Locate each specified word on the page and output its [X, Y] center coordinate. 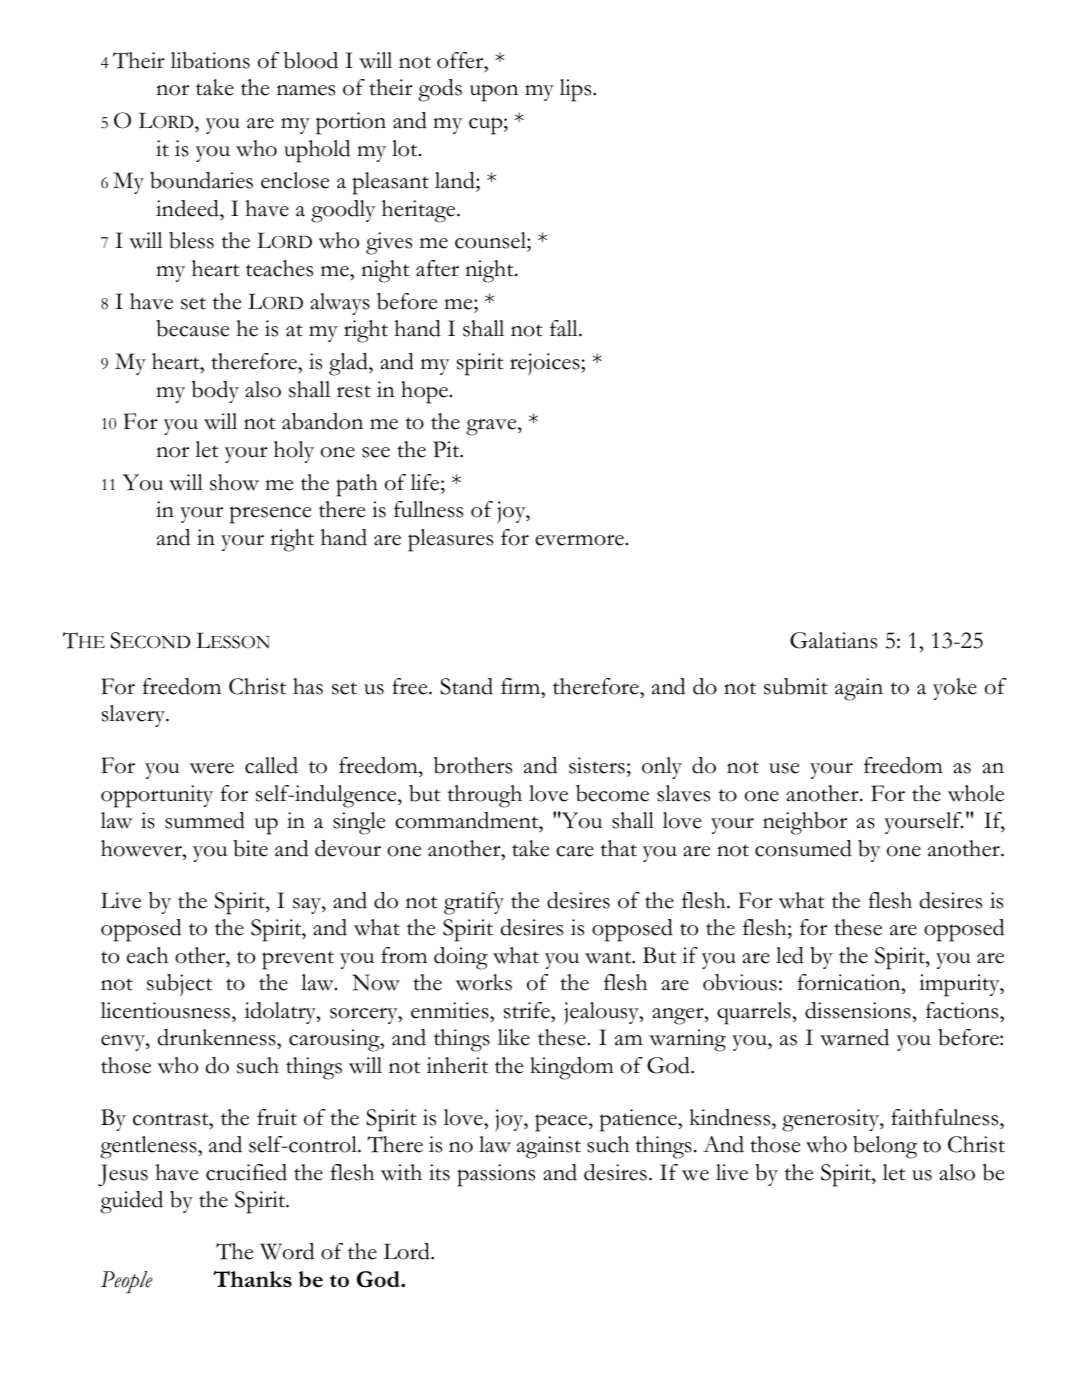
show [234, 482]
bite [250, 848]
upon [494, 93]
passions [496, 1175]
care [575, 851]
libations [210, 60]
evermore [579, 540]
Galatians [833, 640]
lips [577, 90]
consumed [803, 848]
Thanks [252, 1279]
